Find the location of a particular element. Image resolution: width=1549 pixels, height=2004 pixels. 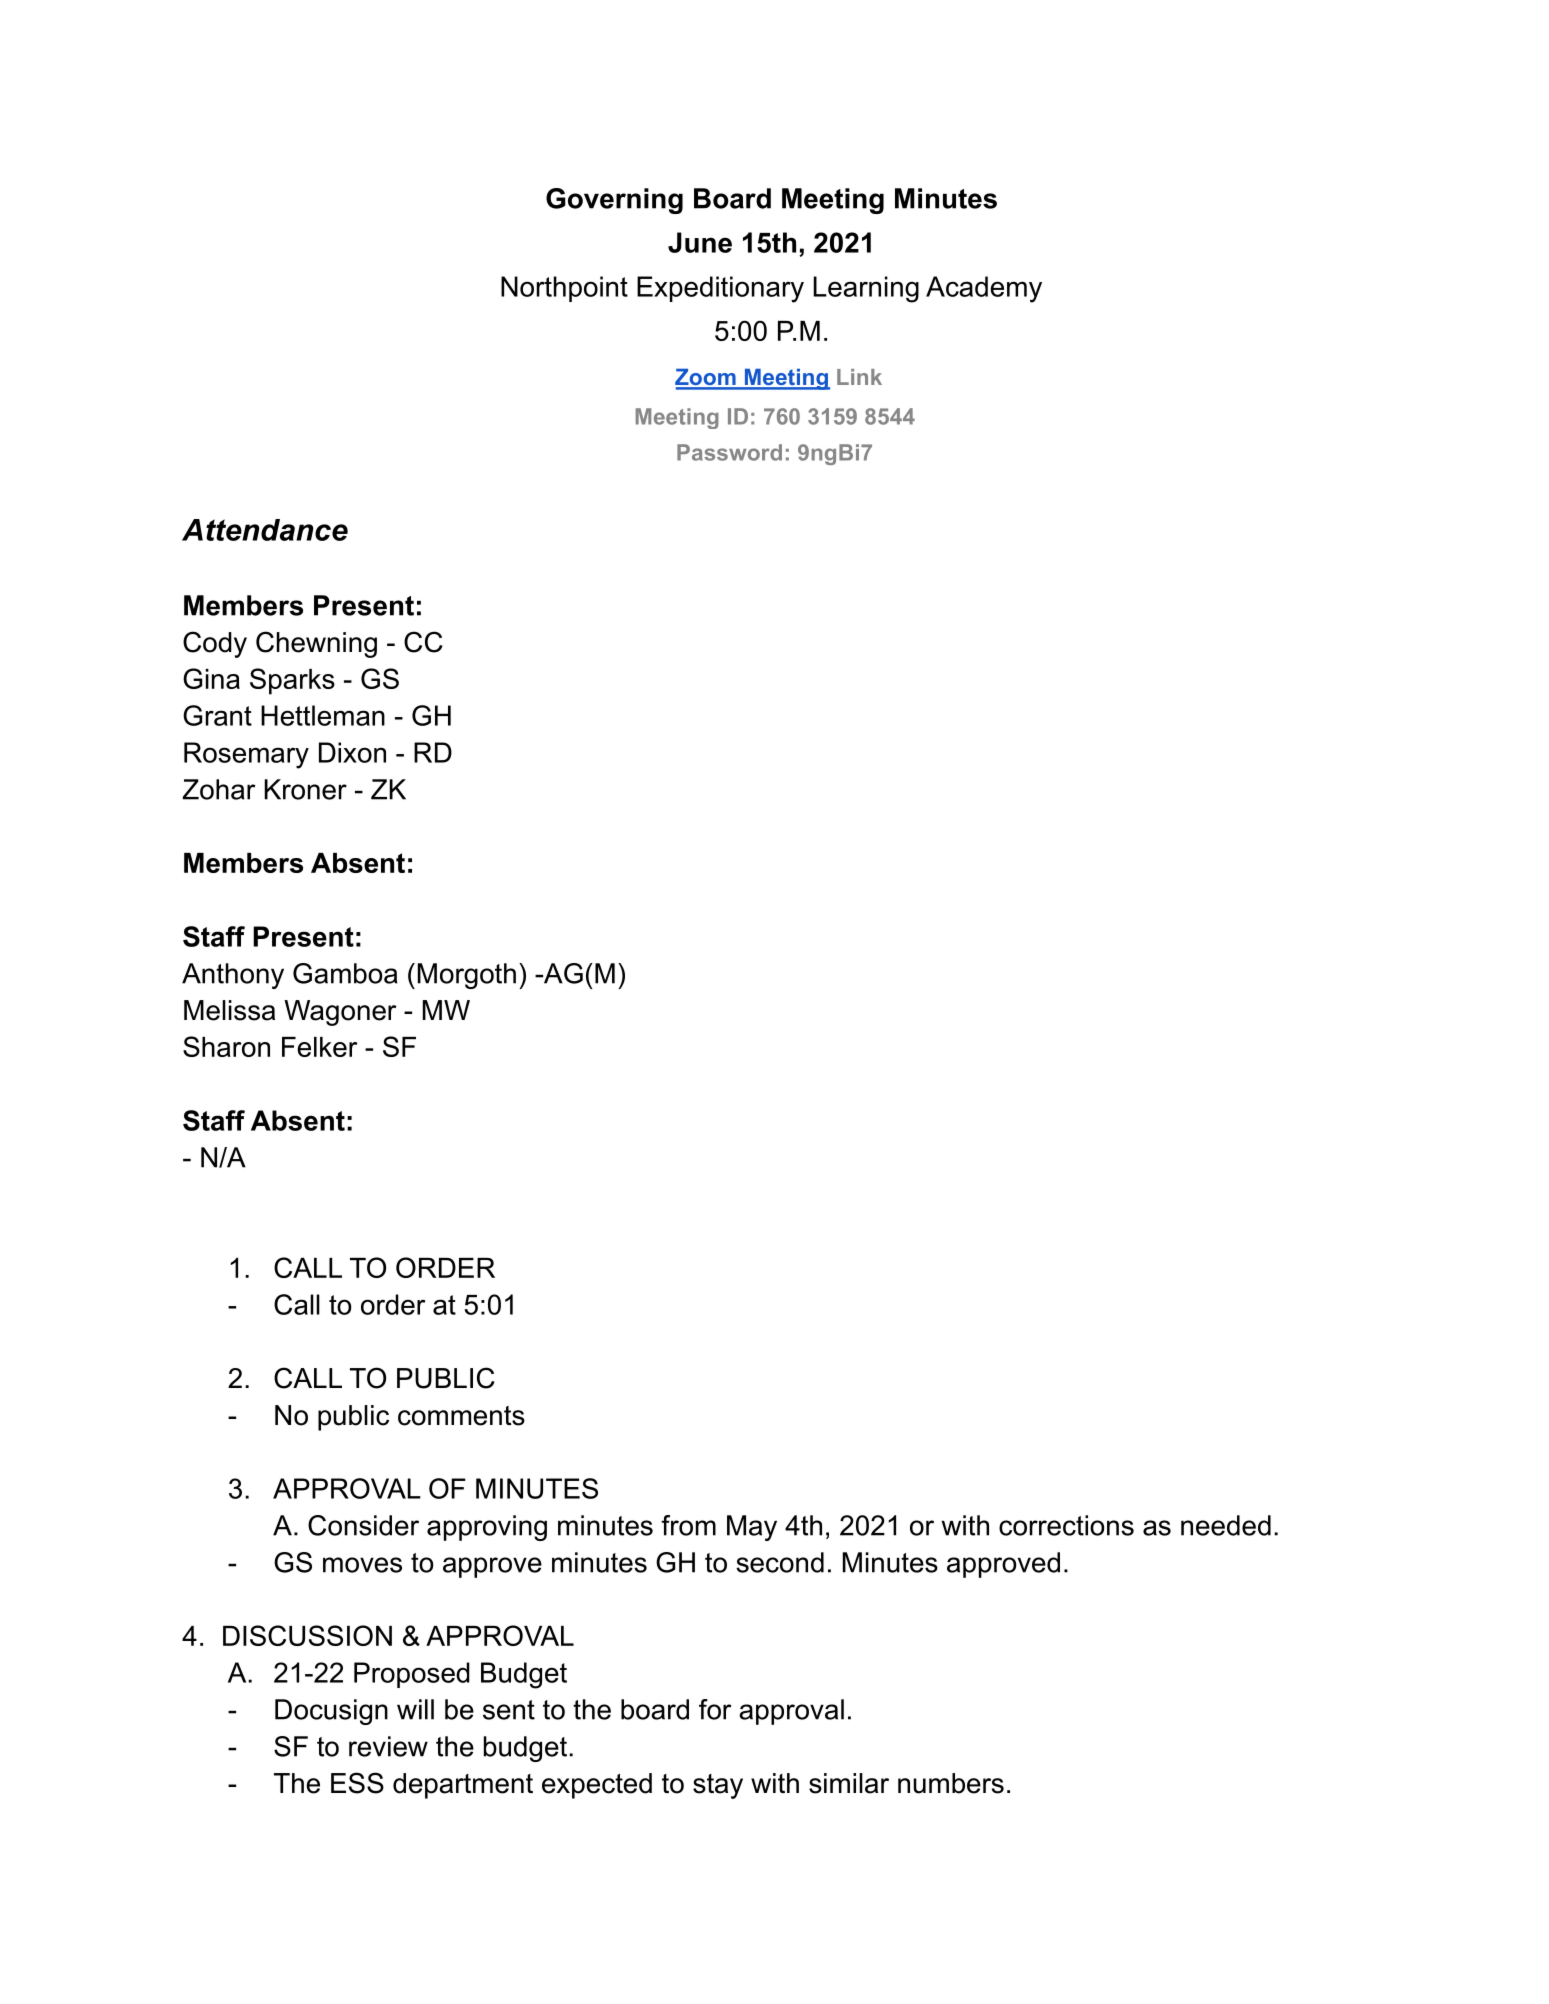

for is located at coordinates (715, 1709).
